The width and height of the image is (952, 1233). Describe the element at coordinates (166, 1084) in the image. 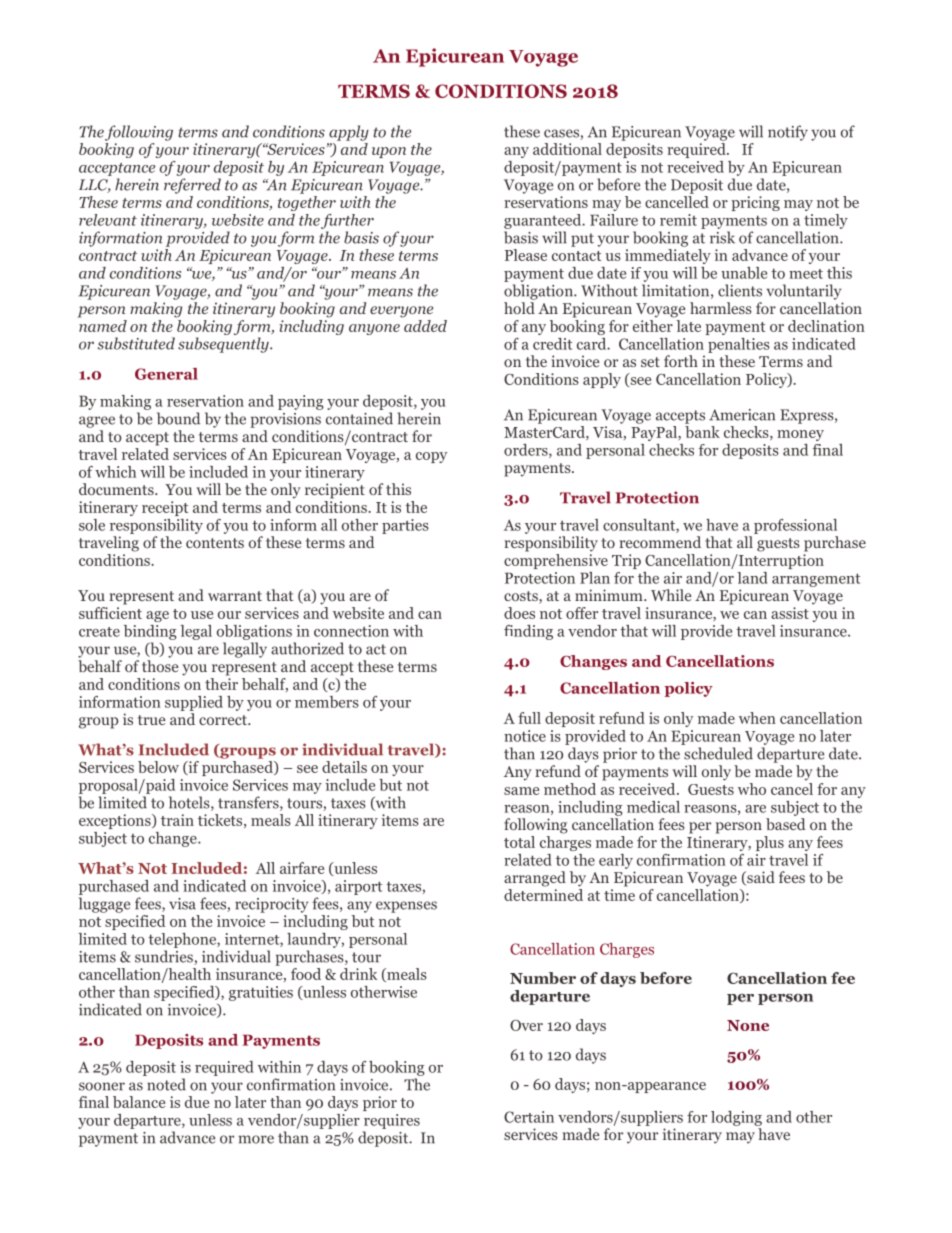

I see `noted` at that location.
